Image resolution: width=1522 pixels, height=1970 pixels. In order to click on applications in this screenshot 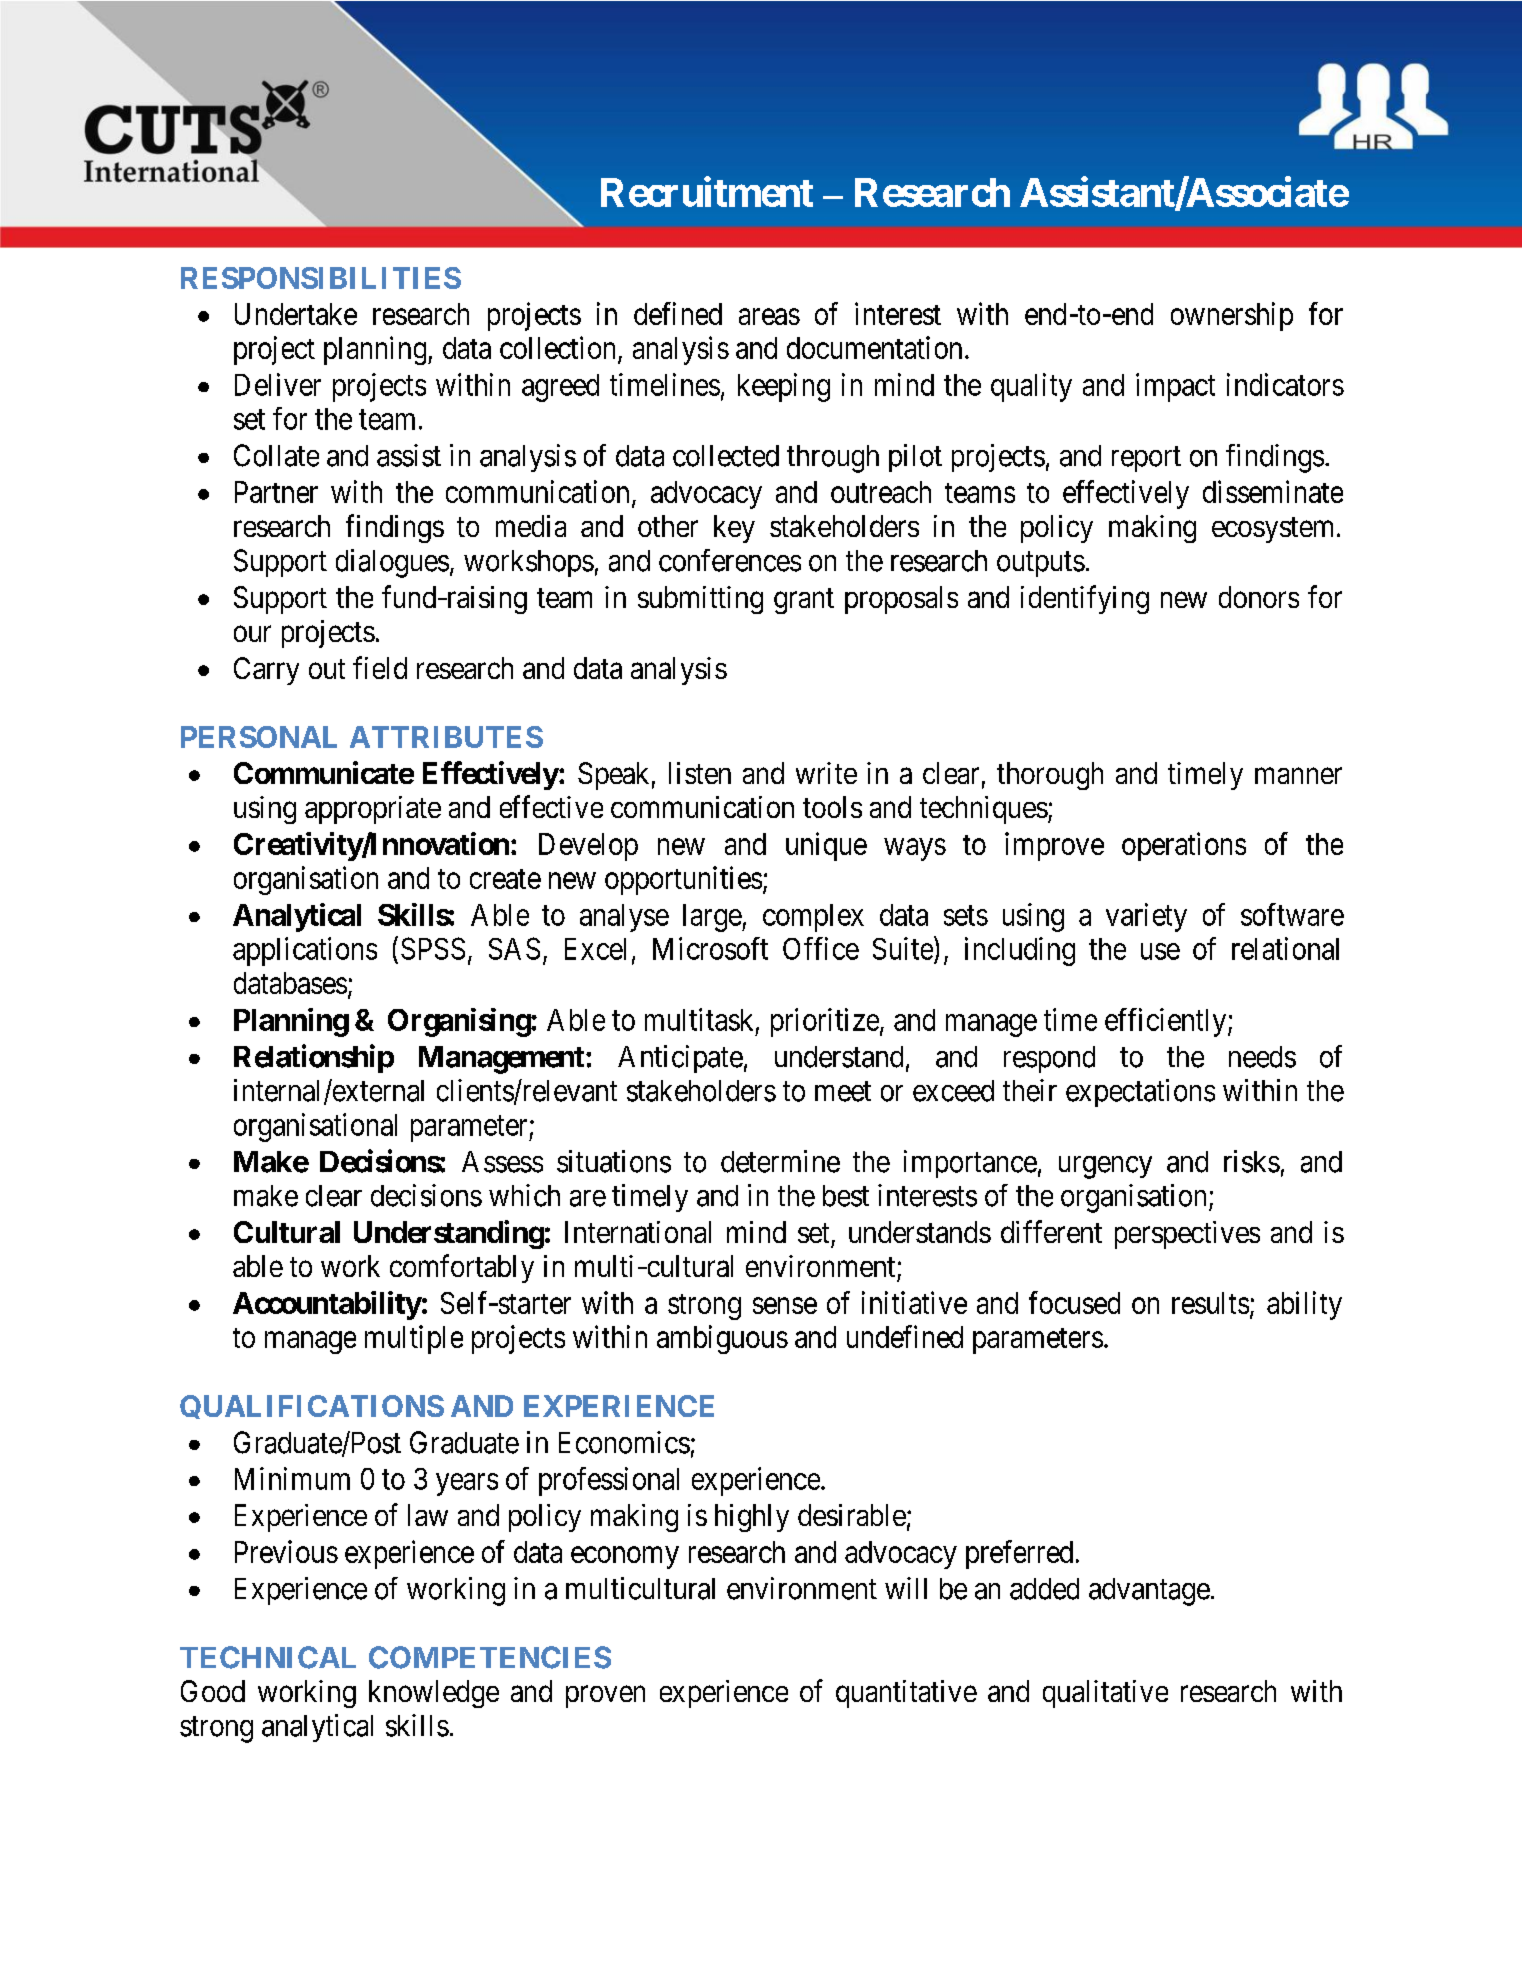, I will do `click(305, 951)`.
